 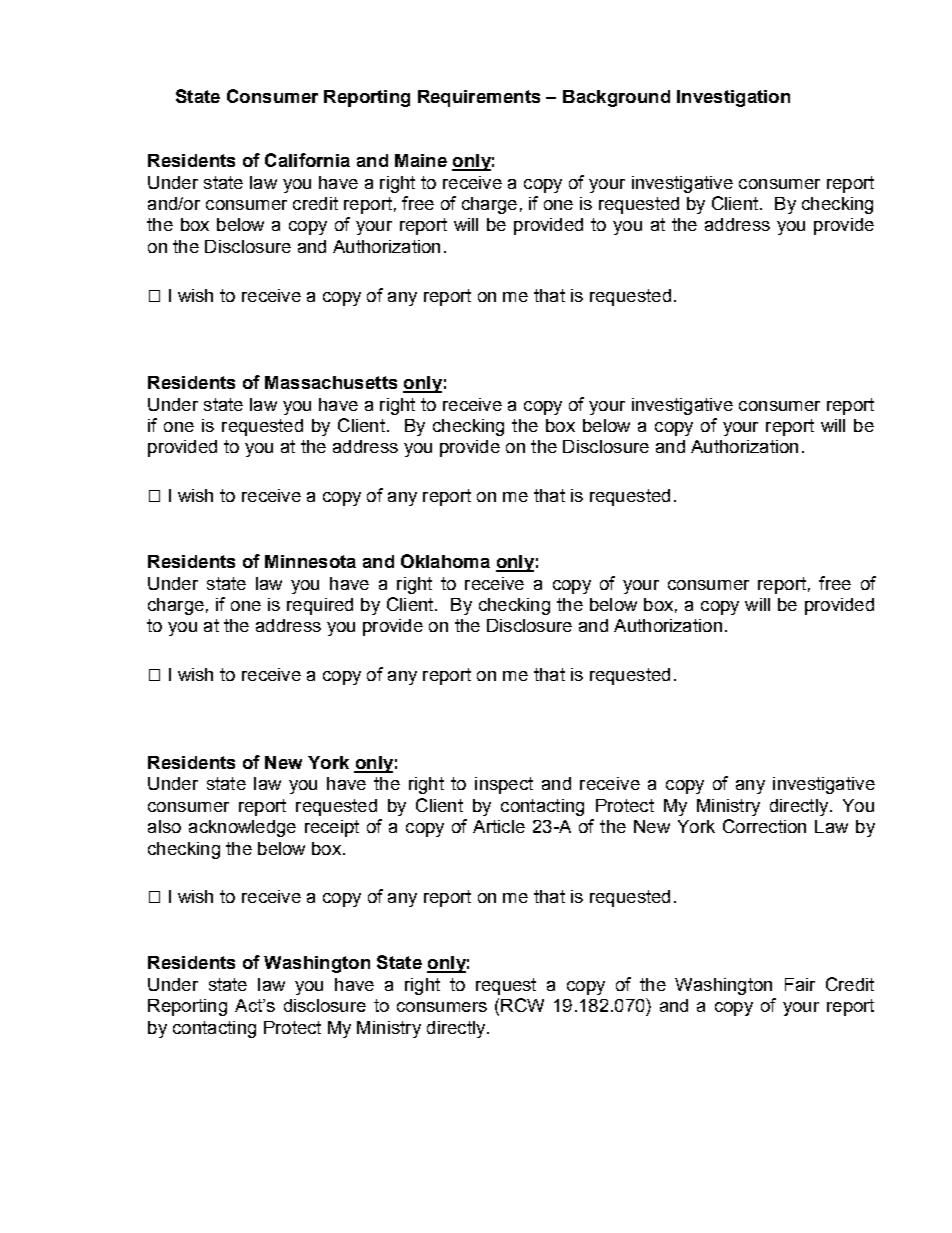 I want to click on Fair, so click(x=800, y=984).
